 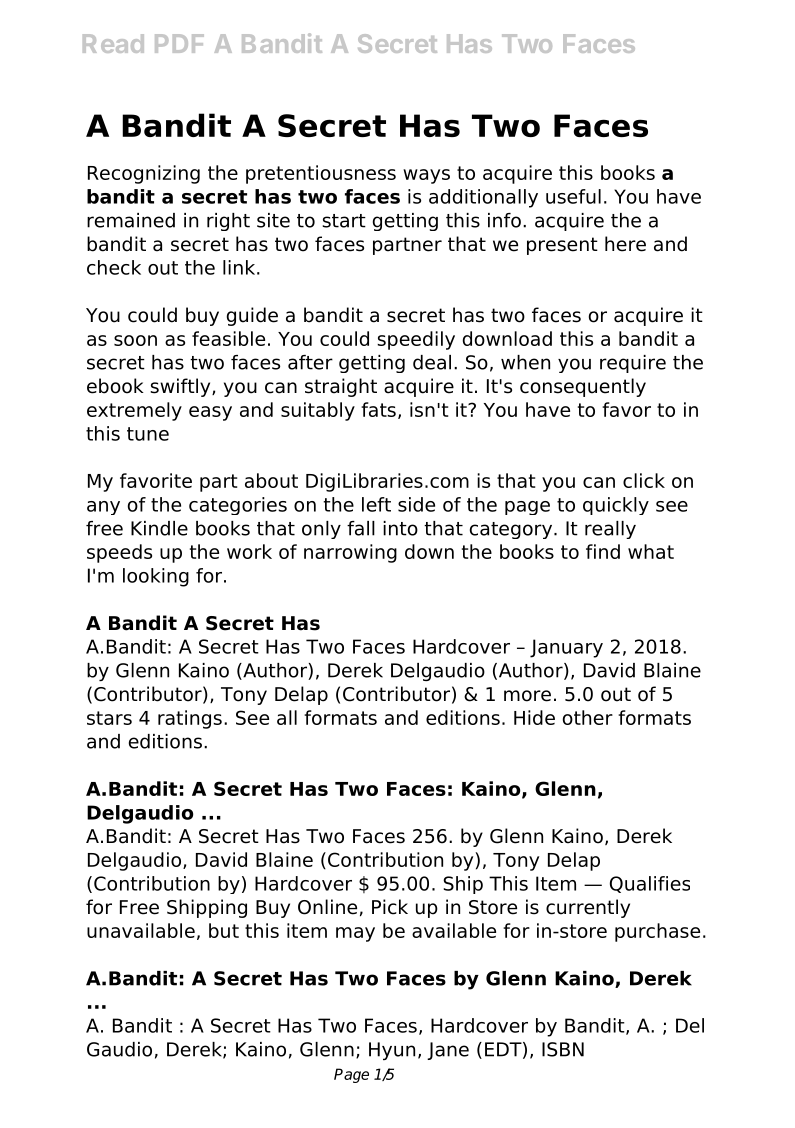 I want to click on PDF, so click(x=179, y=43).
